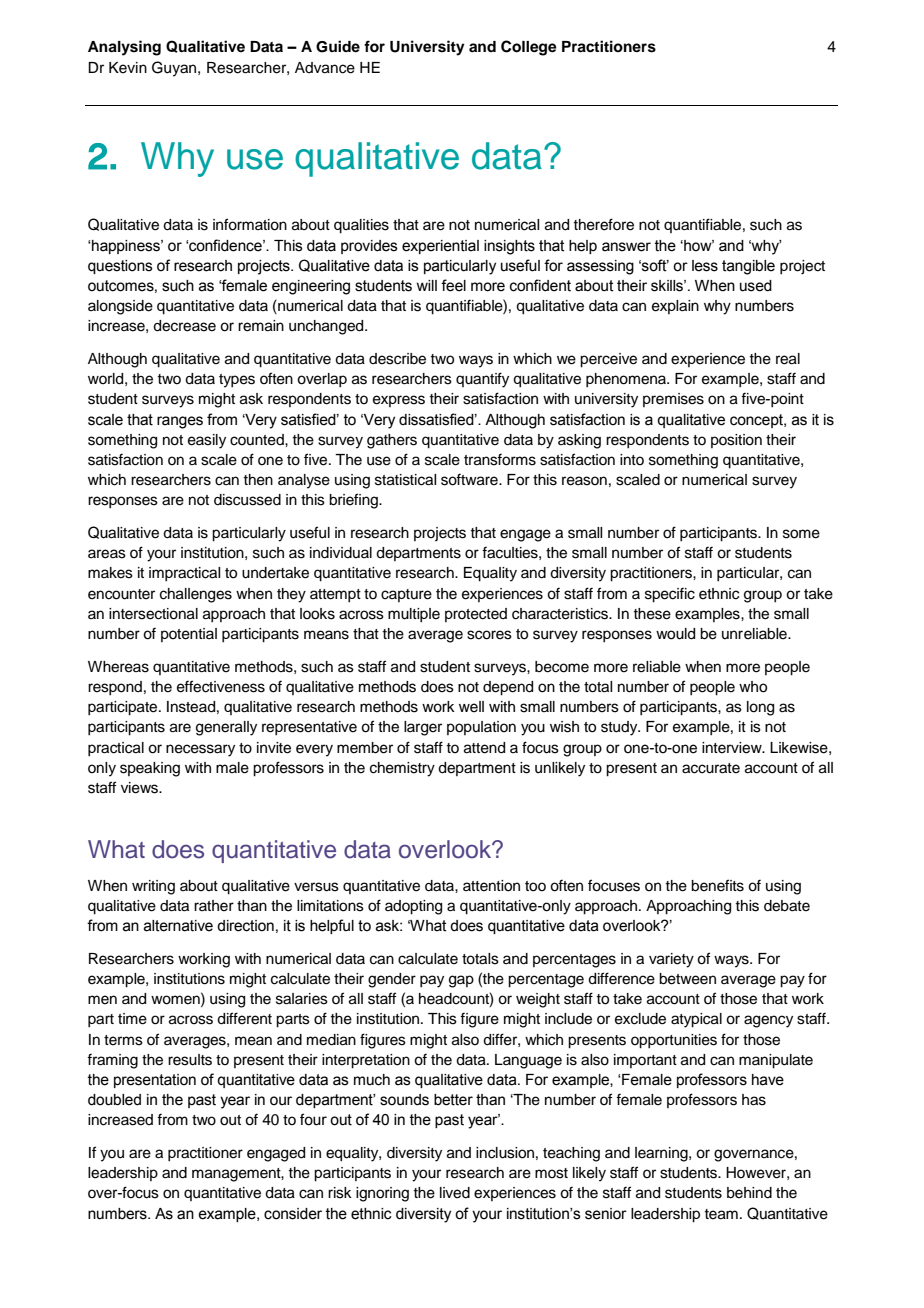  I want to click on adopting, so click(413, 907).
